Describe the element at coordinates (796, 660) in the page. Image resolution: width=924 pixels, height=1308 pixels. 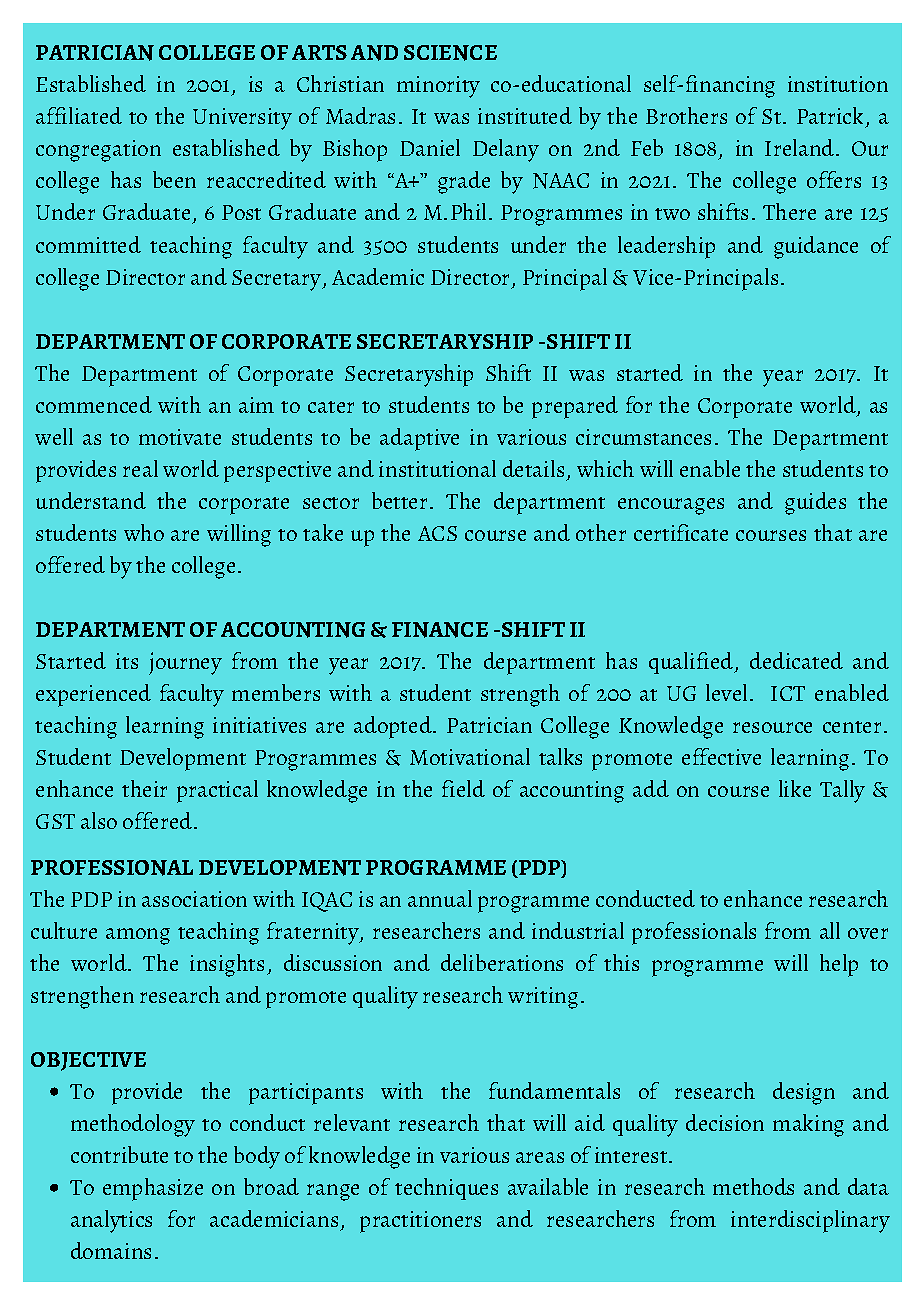
I see `dedicated` at that location.
